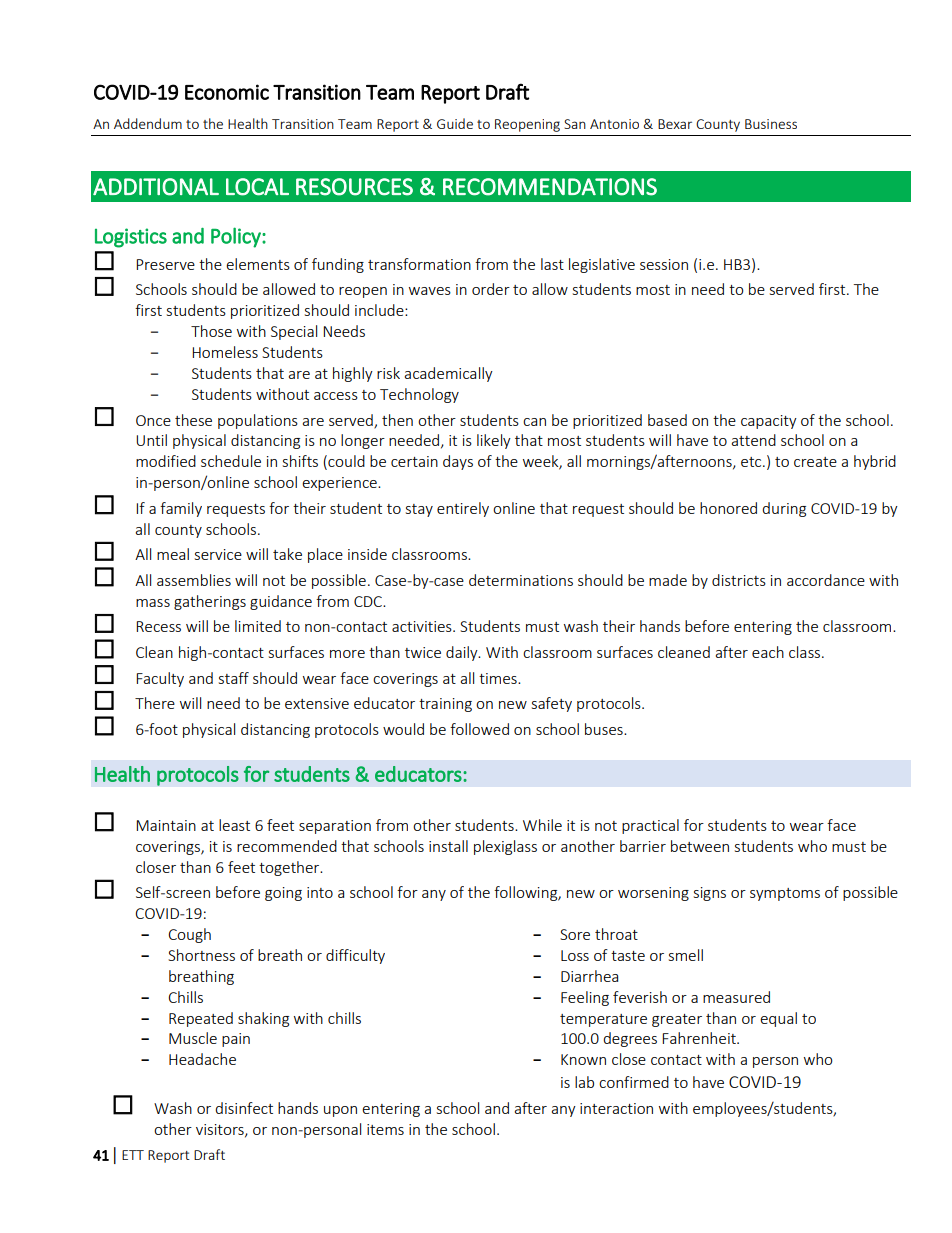  I want to click on equal, so click(778, 1019).
